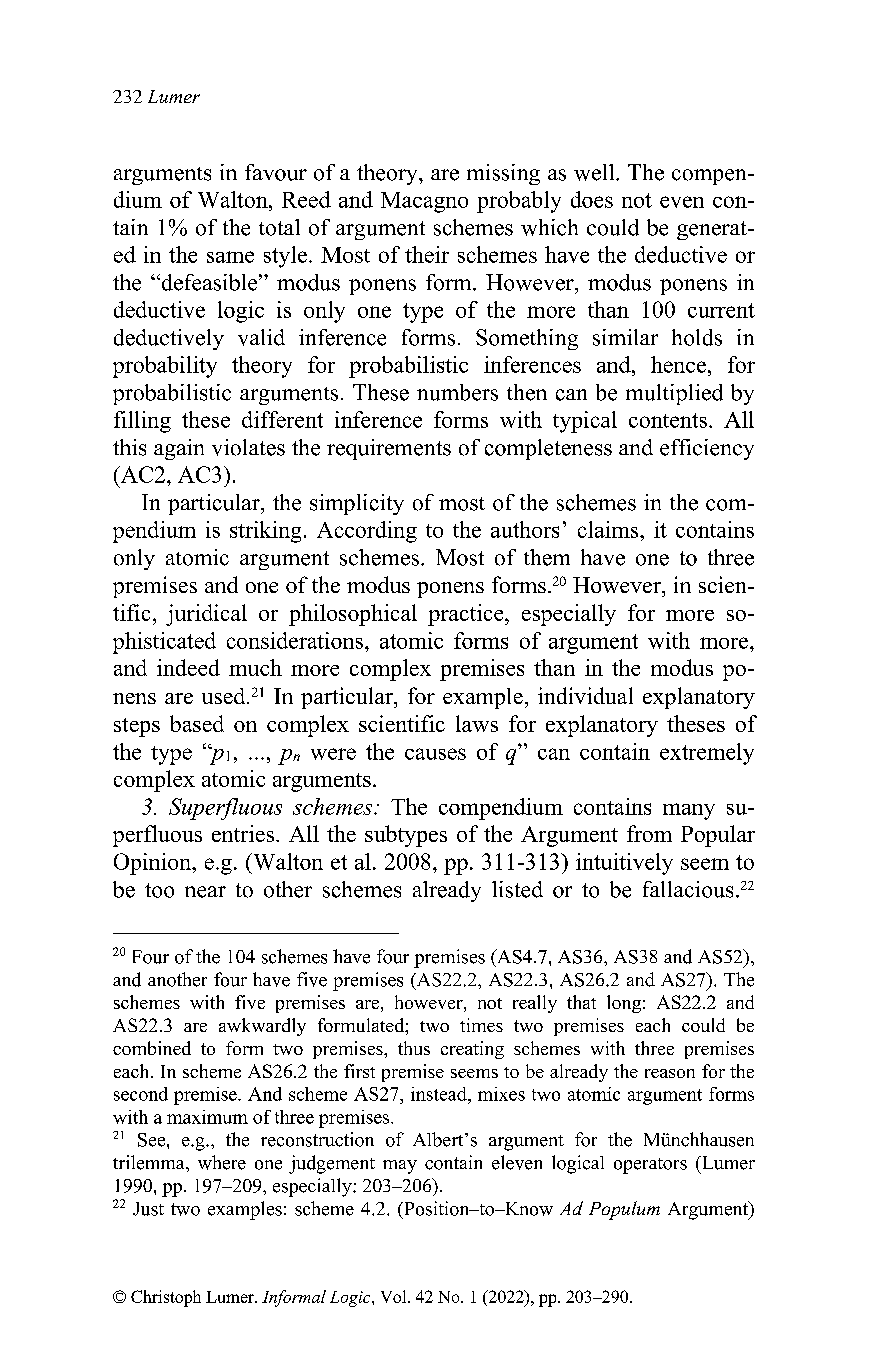 The height and width of the screenshot is (1363, 896). What do you see at coordinates (592, 199) in the screenshot?
I see `does` at bounding box center [592, 199].
